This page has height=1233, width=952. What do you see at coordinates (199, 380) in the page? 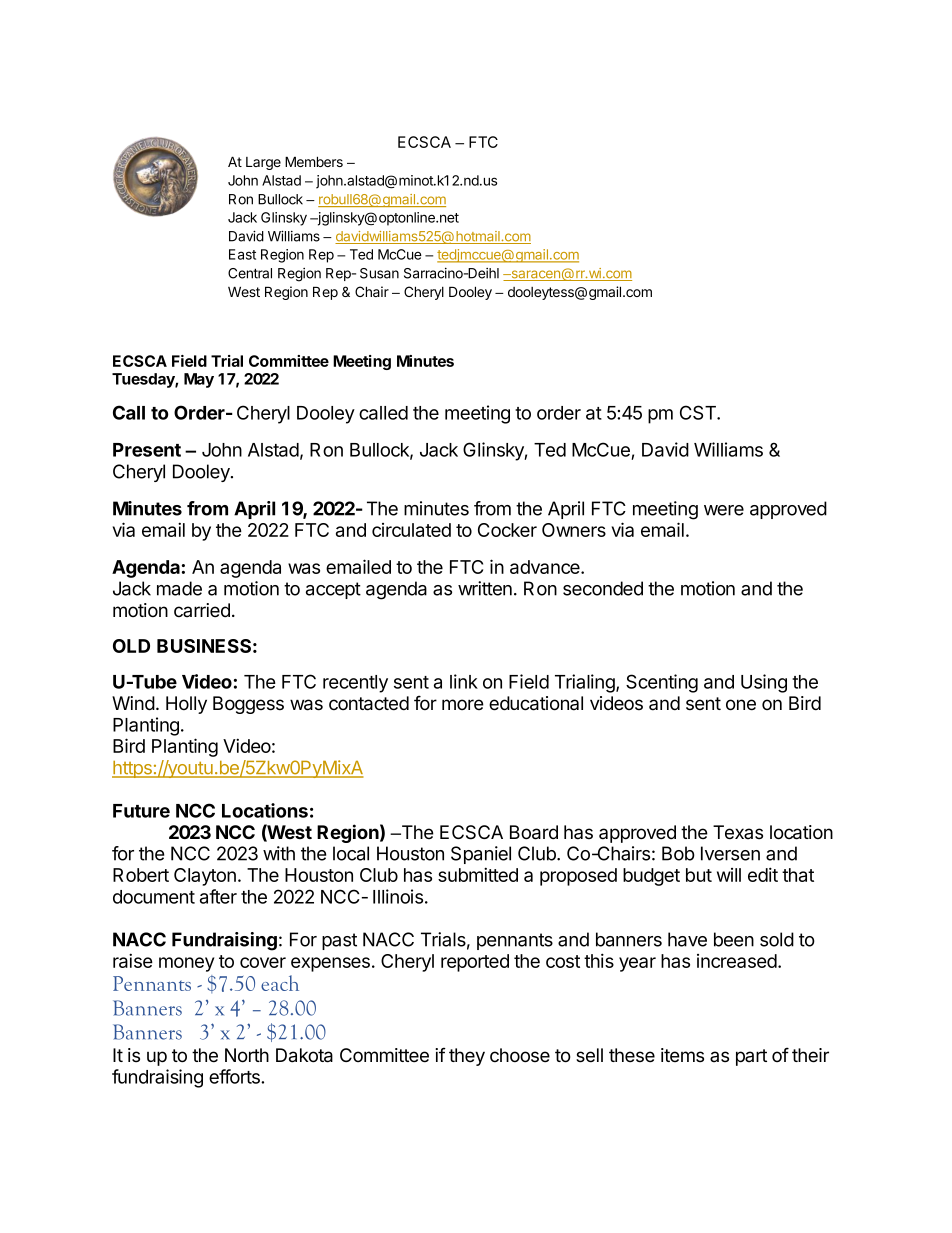
I see `May` at bounding box center [199, 380].
